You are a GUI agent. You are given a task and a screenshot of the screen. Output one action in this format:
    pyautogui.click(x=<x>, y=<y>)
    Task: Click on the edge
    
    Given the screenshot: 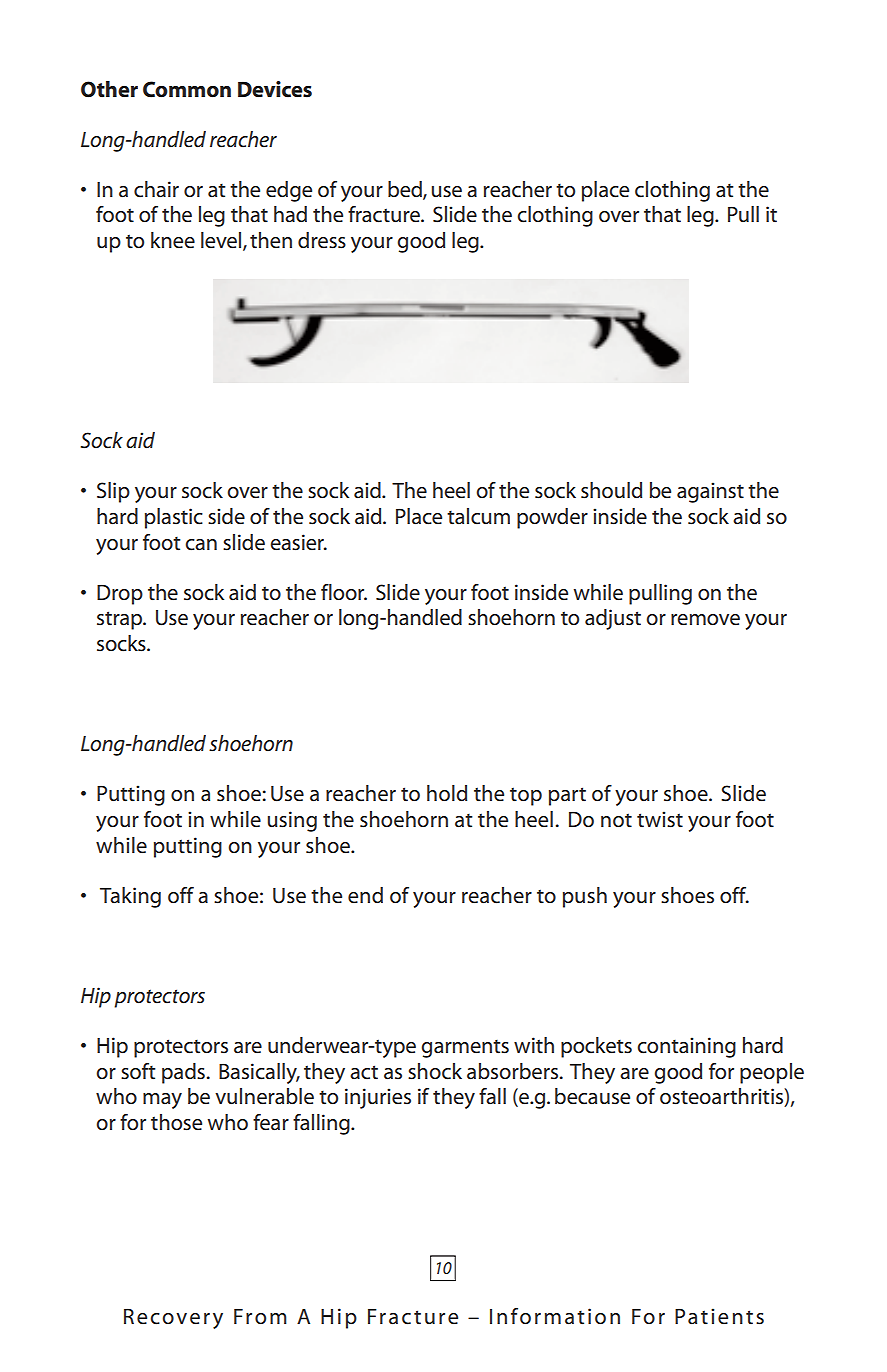 What is the action you would take?
    pyautogui.click(x=289, y=191)
